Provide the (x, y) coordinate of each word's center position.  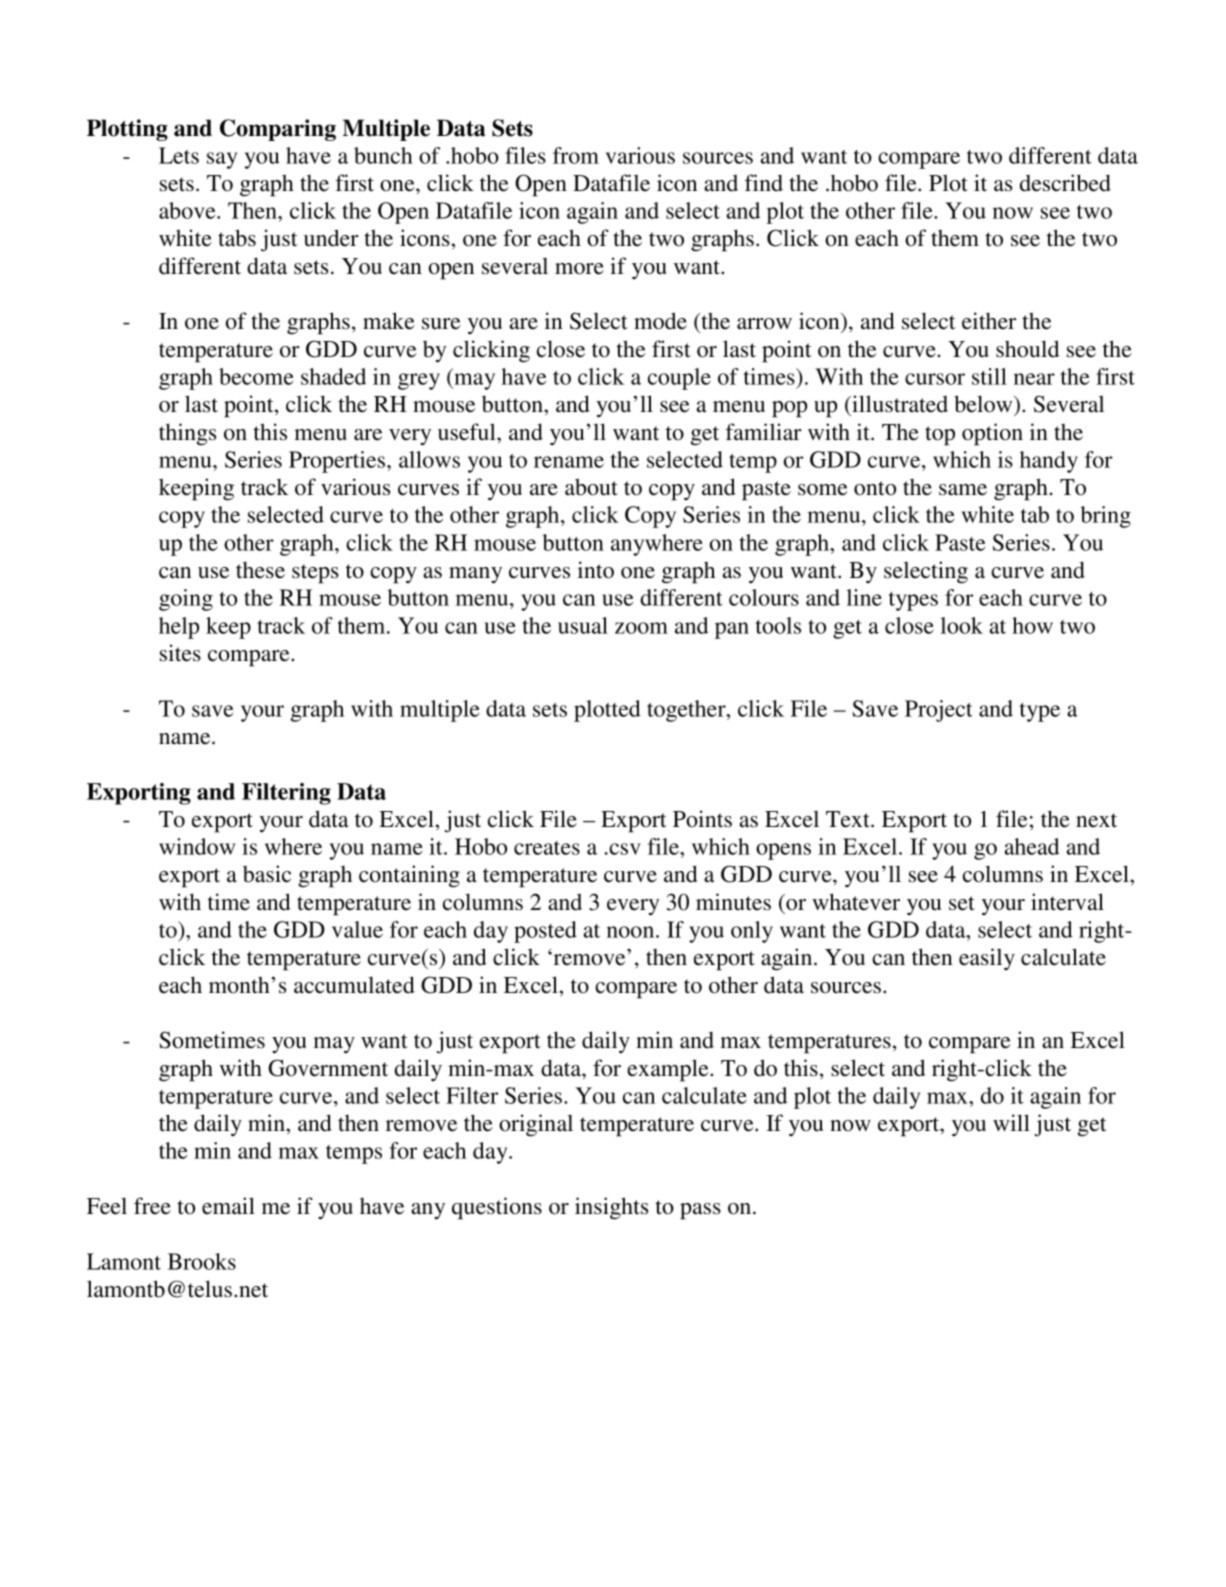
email (228, 1206)
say (222, 160)
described (1065, 183)
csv (624, 849)
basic (267, 874)
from (576, 155)
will (1011, 1122)
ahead (1032, 846)
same (963, 490)
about (591, 487)
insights (611, 1208)
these (260, 570)
